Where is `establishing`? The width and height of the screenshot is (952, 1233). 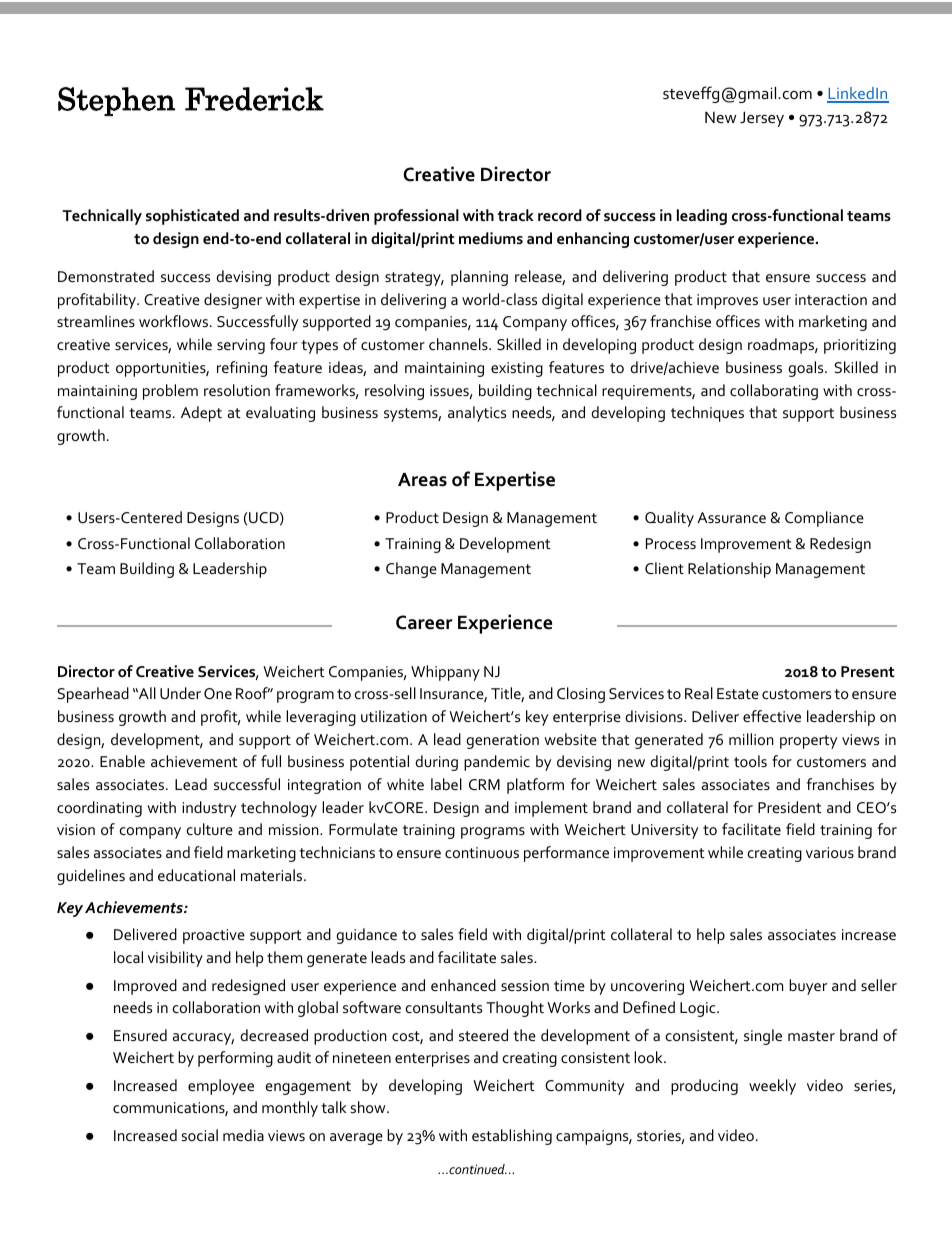 establishing is located at coordinates (512, 1137).
